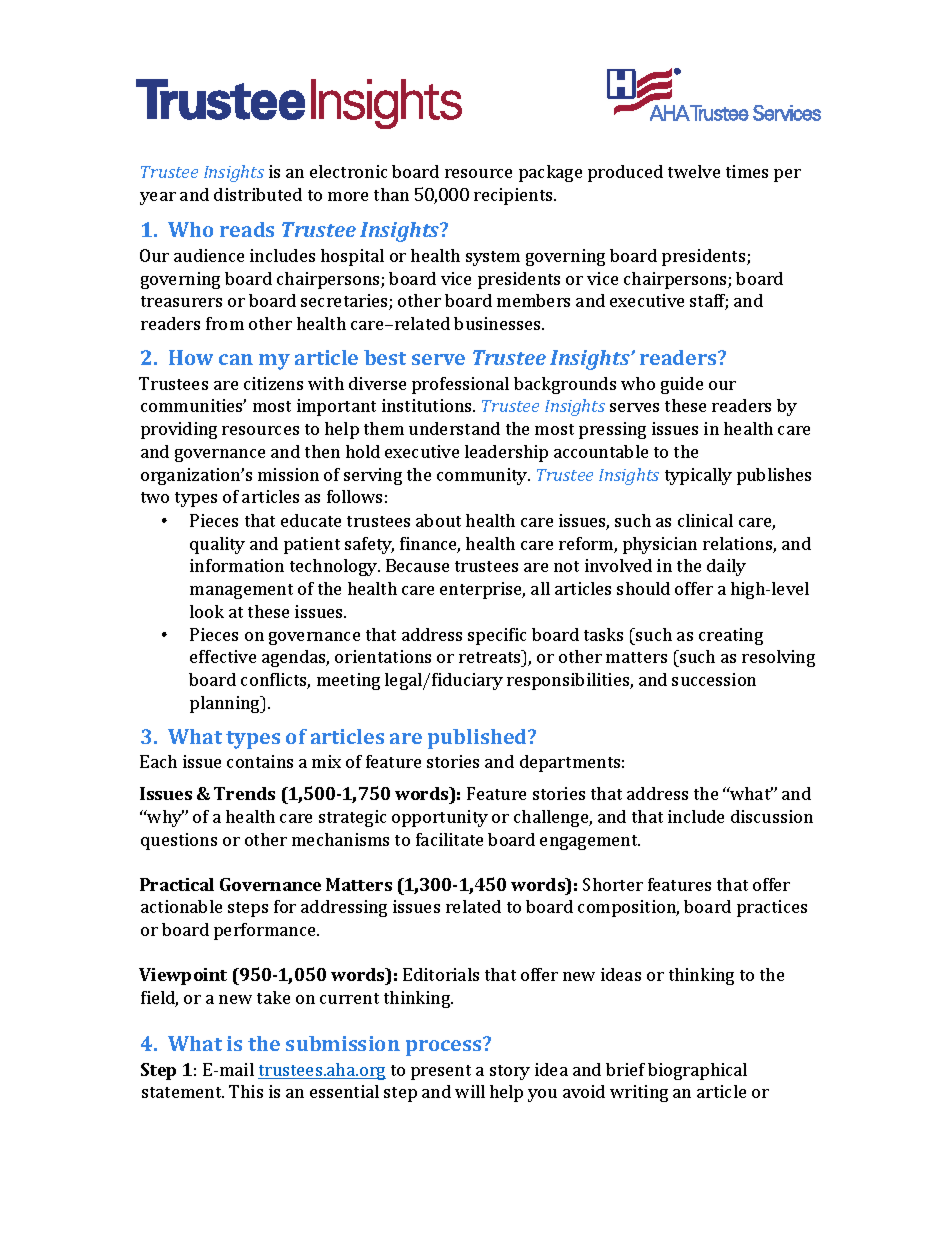  Describe the element at coordinates (479, 739) in the screenshot. I see `published` at that location.
